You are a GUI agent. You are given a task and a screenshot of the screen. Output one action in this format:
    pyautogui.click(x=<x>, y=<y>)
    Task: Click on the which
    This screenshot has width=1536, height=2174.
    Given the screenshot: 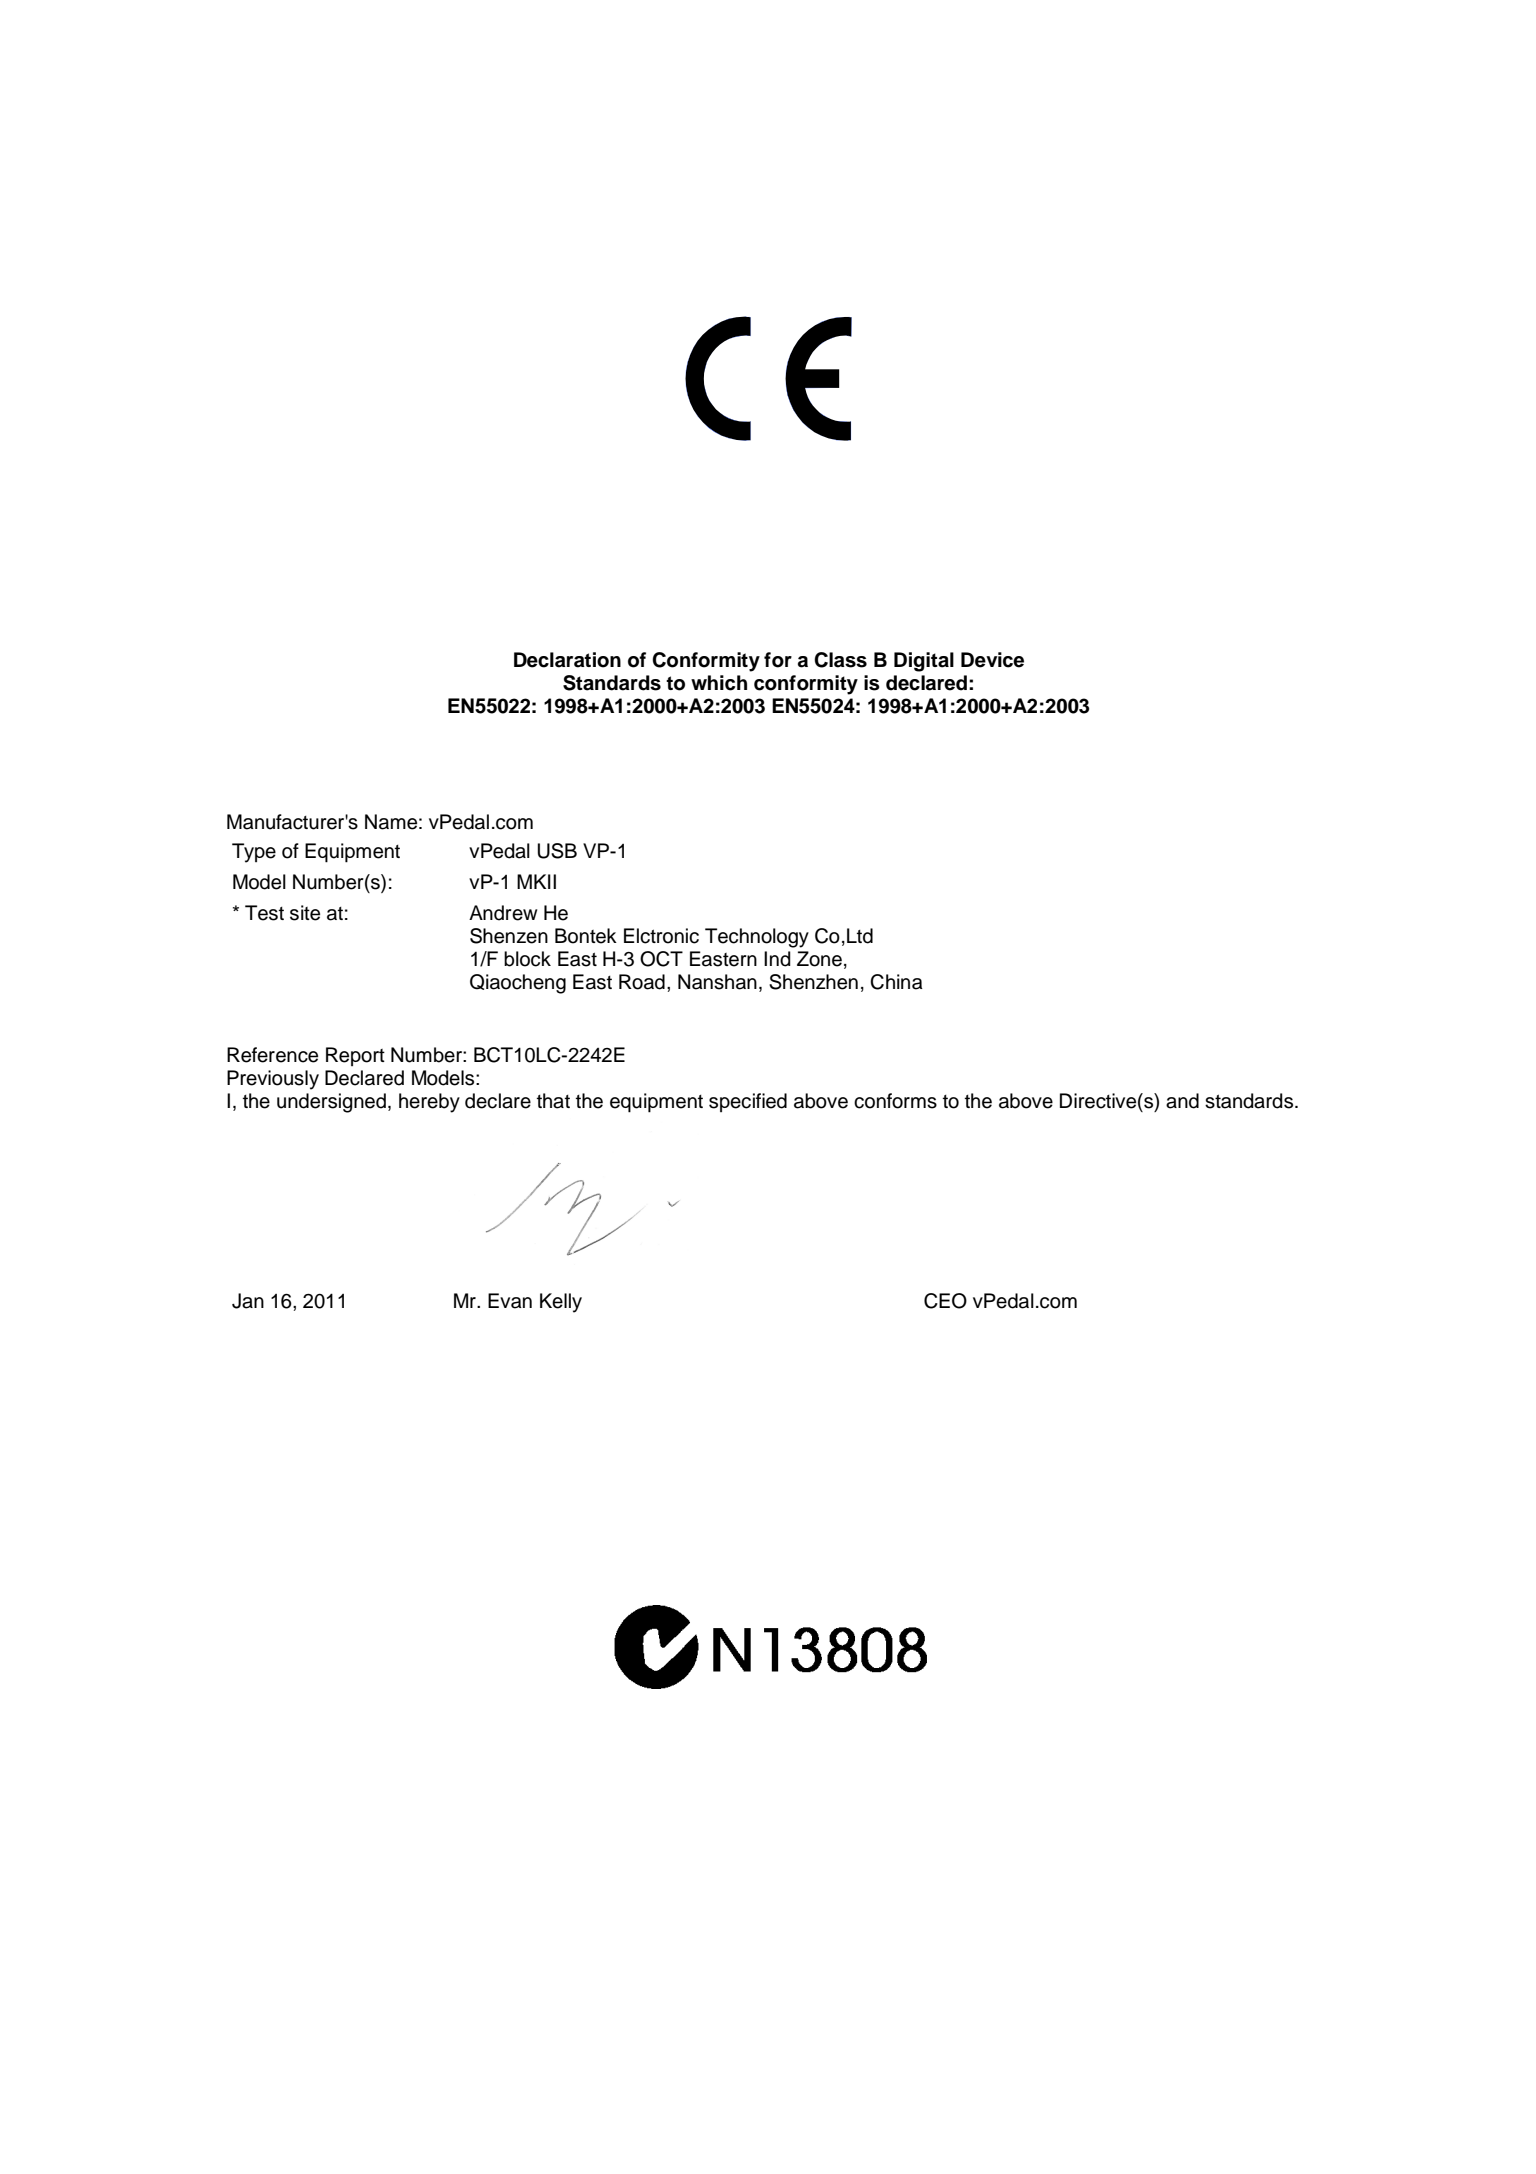 What is the action you would take?
    pyautogui.click(x=719, y=683)
